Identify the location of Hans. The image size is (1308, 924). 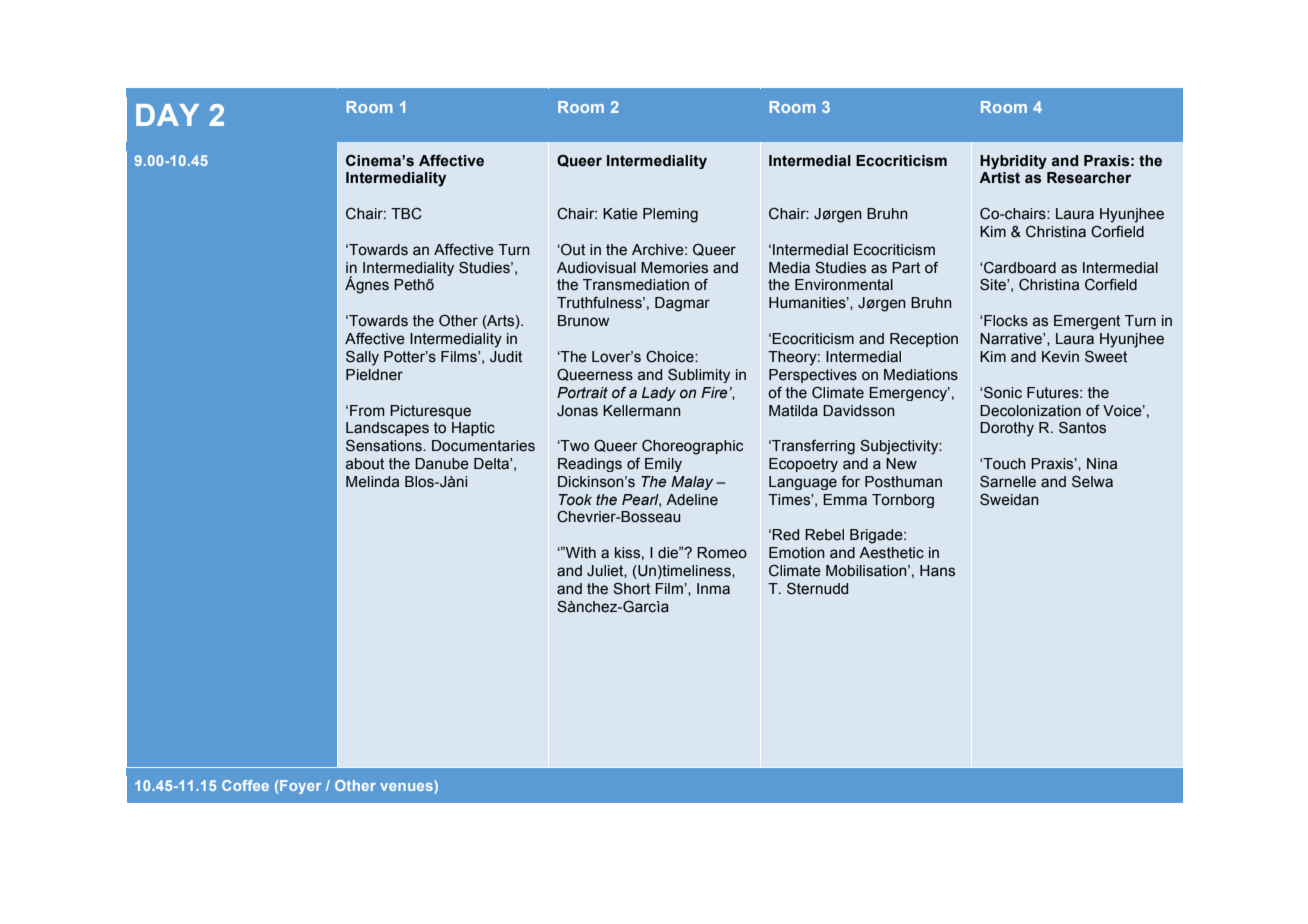
(937, 571).
